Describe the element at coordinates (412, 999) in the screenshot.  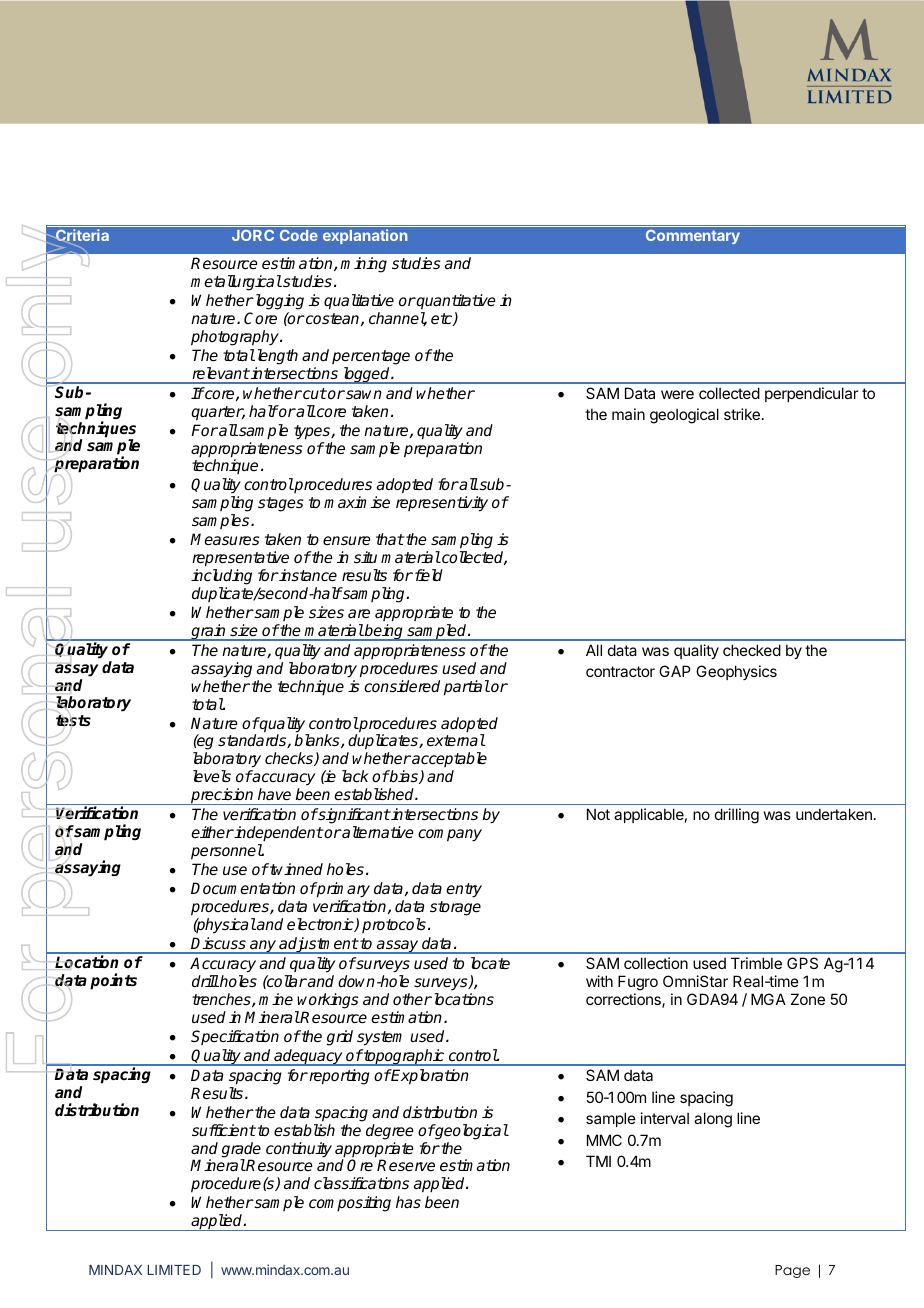
I see `other` at that location.
